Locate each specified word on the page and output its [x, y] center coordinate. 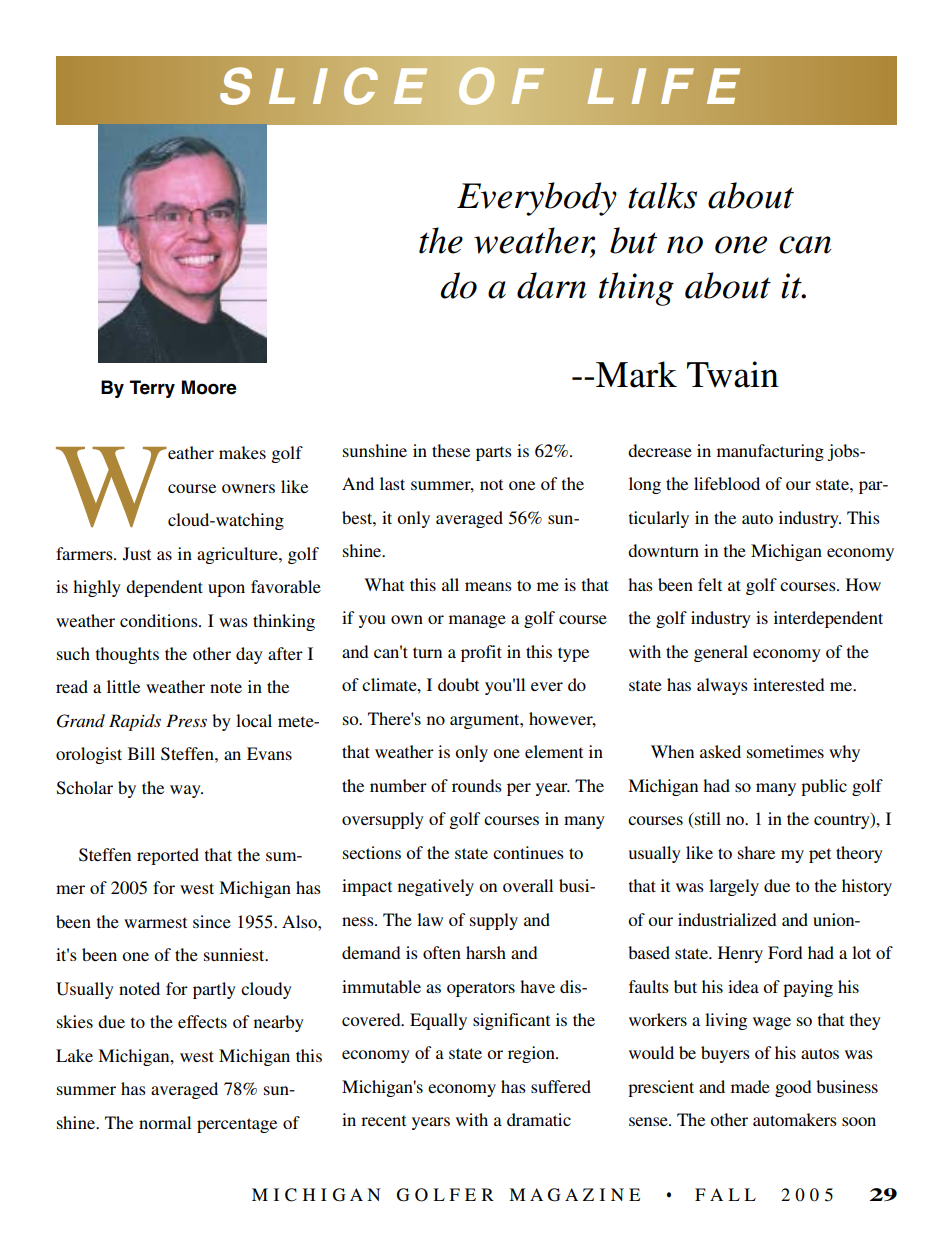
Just [137, 554]
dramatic [539, 1119]
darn [552, 285]
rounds [477, 785]
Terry [152, 389]
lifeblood [727, 483]
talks [662, 195]
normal [165, 1122]
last [392, 483]
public [824, 787]
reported [168, 856]
